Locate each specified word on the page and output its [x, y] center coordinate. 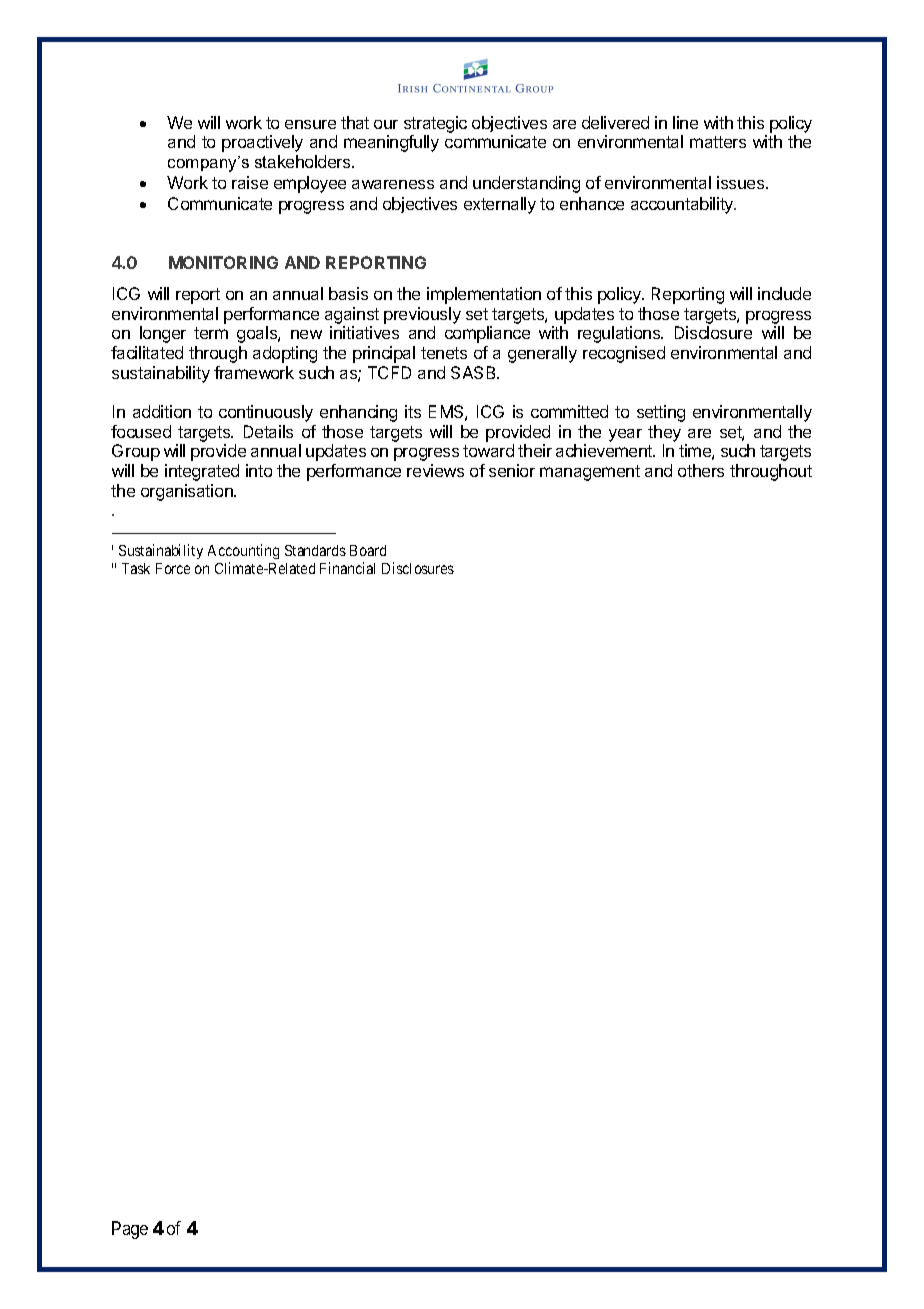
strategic [435, 126]
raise [250, 182]
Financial [347, 568]
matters [718, 142]
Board [368, 550]
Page [130, 1230]
